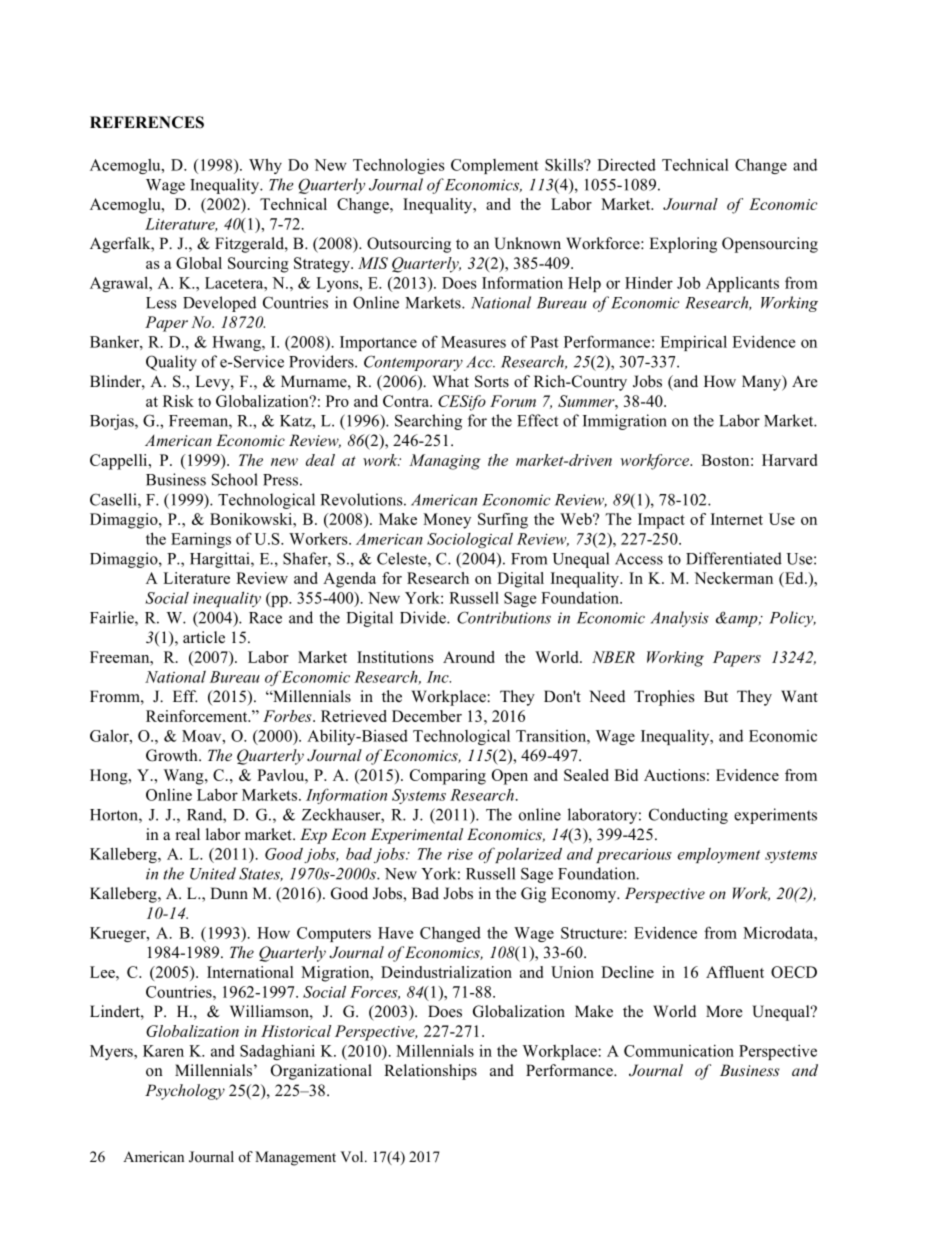 The image size is (952, 1233). Describe the element at coordinates (469, 657) in the screenshot. I see `Around` at that location.
